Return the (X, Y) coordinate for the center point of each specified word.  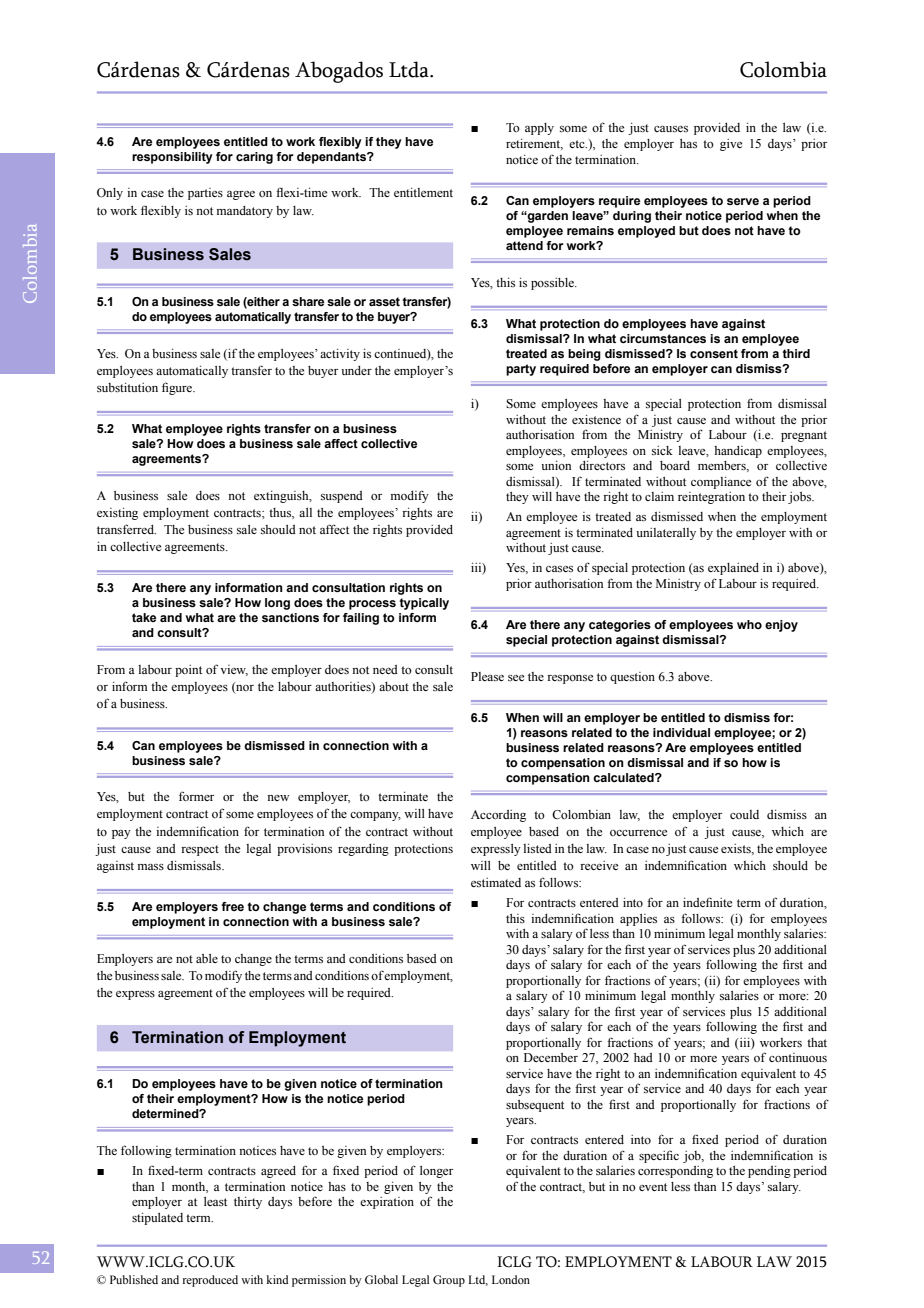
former (196, 796)
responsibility (172, 158)
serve (743, 201)
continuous (798, 1057)
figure (178, 388)
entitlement (423, 192)
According (498, 816)
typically (424, 604)
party (521, 370)
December (551, 1057)
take (144, 617)
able (207, 958)
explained (733, 569)
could (744, 814)
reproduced (210, 1281)
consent (714, 353)
